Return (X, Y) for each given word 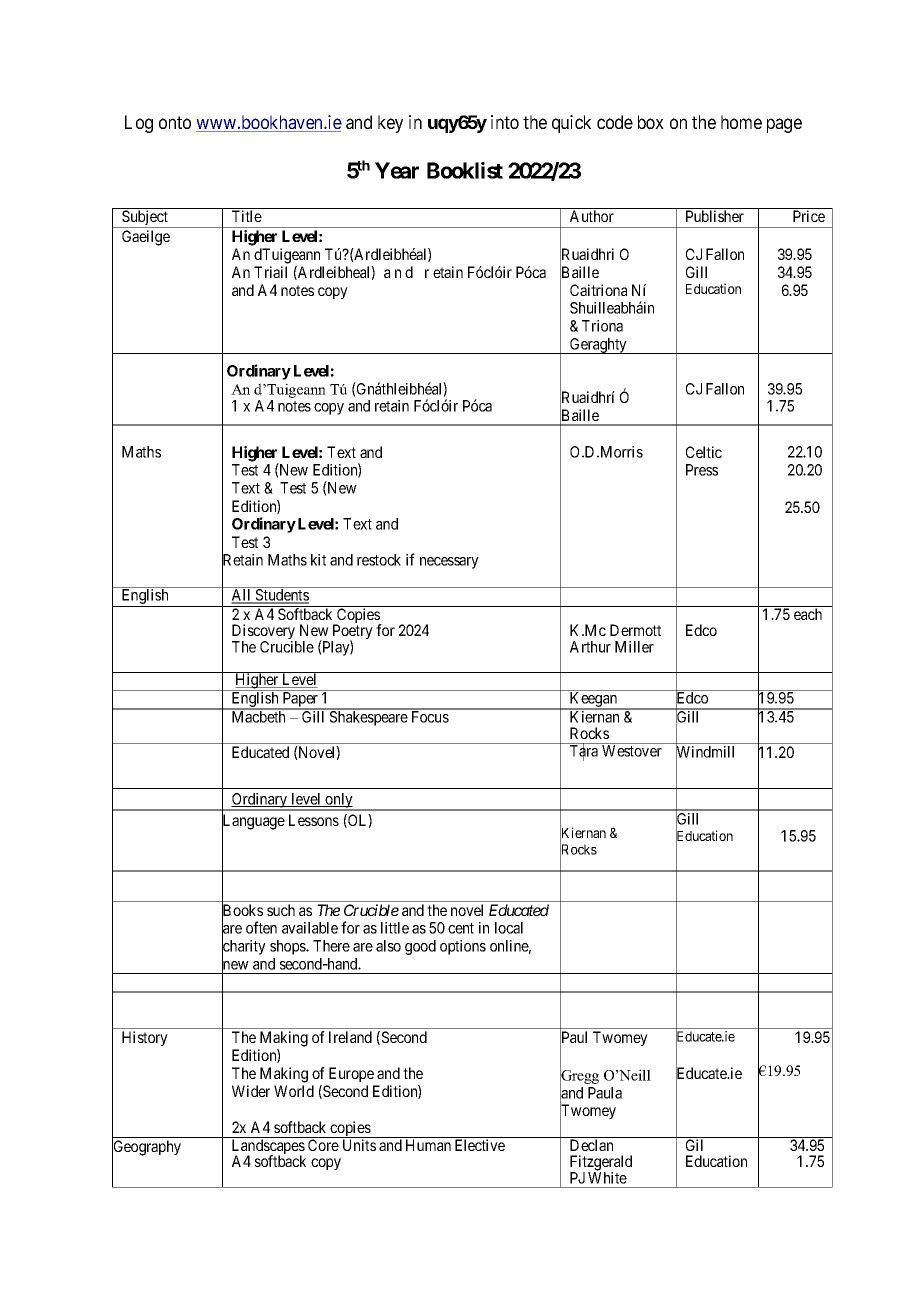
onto (175, 122)
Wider (251, 1091)
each (808, 614)
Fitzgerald (601, 1164)
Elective (480, 1145)
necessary (449, 563)
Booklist (465, 170)
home (741, 122)
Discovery (264, 633)
